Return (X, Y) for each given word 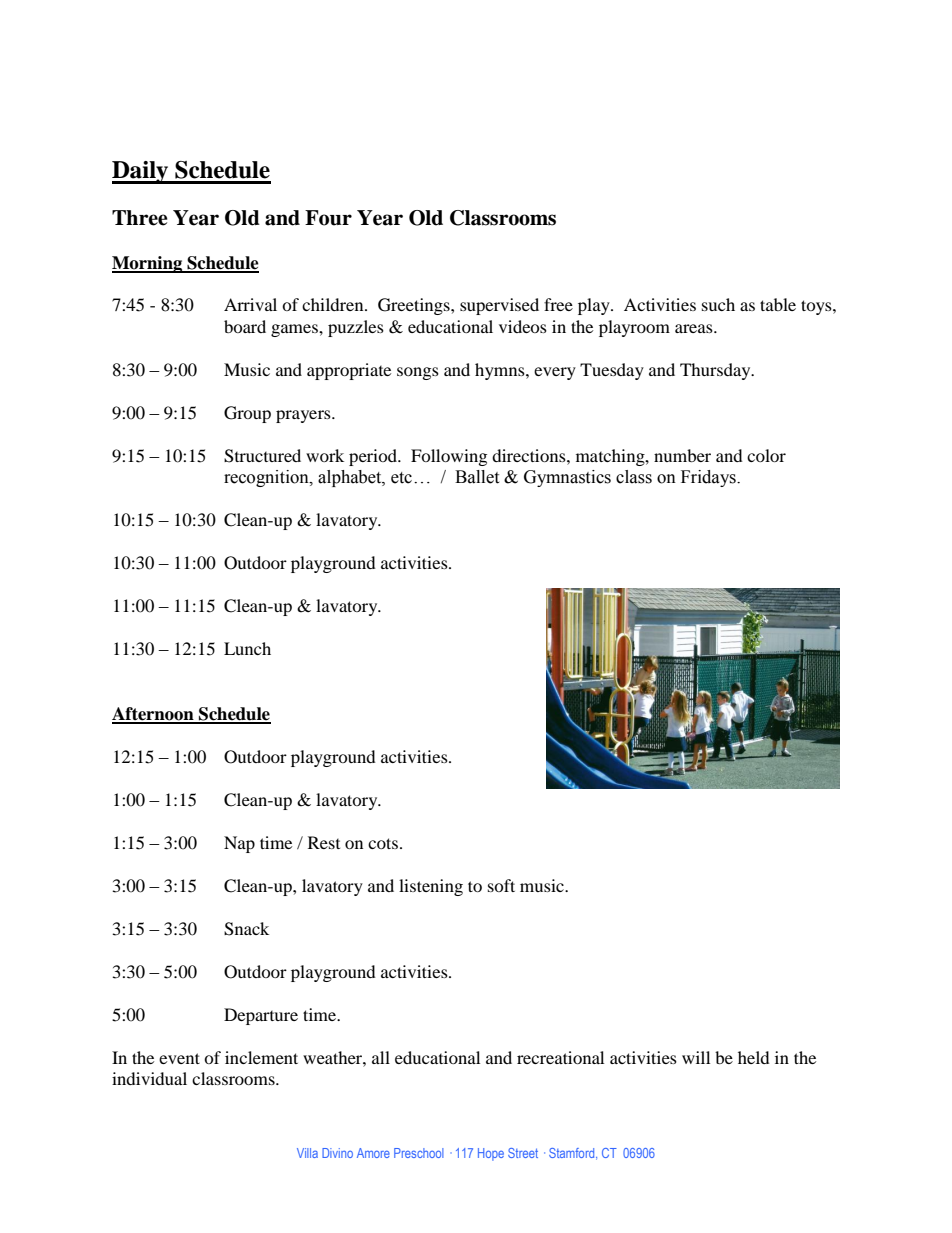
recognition (267, 478)
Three (140, 218)
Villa (307, 1153)
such (718, 304)
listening (431, 887)
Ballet (477, 477)
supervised (499, 306)
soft (501, 885)
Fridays (709, 478)
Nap (239, 844)
